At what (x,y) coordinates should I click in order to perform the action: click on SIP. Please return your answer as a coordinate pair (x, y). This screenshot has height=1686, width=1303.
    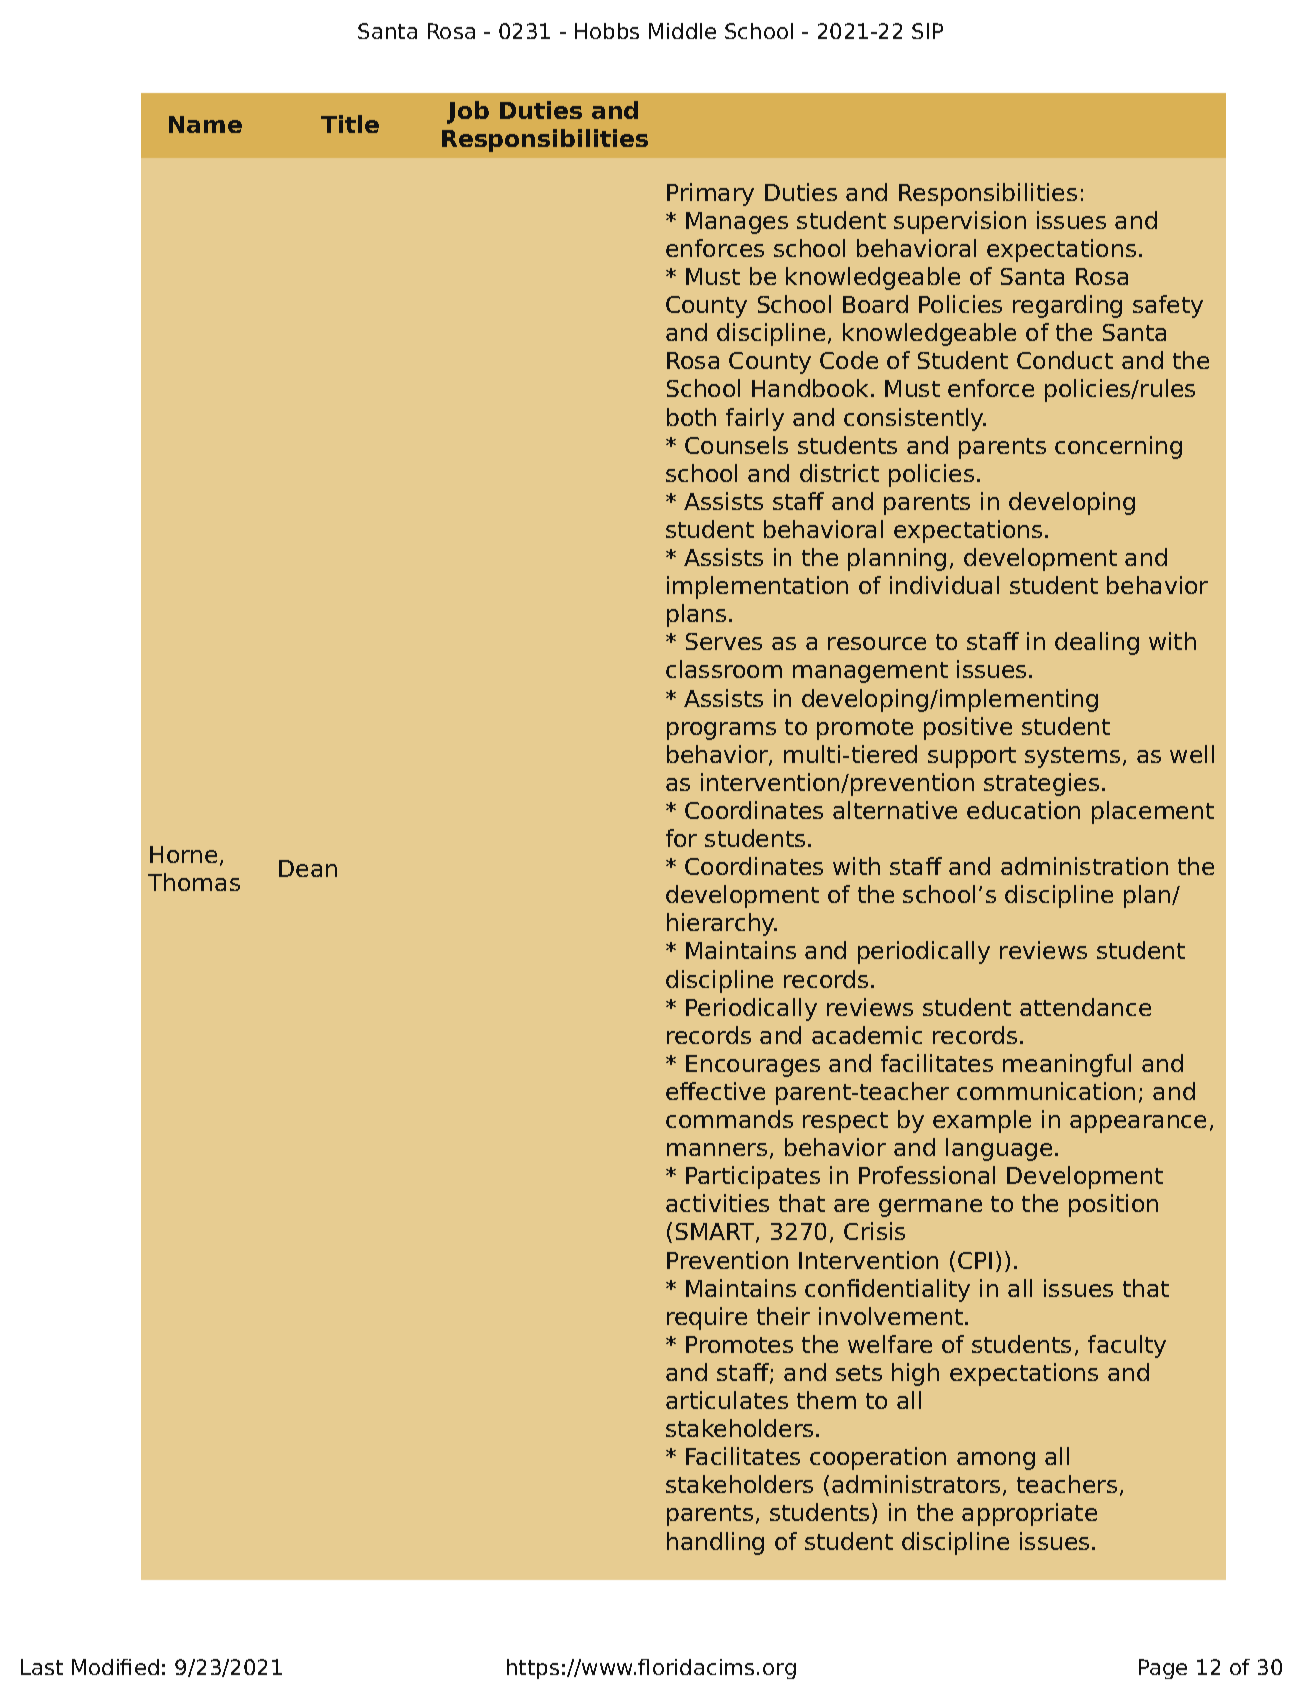
    Looking at the image, I should click on (927, 31).
